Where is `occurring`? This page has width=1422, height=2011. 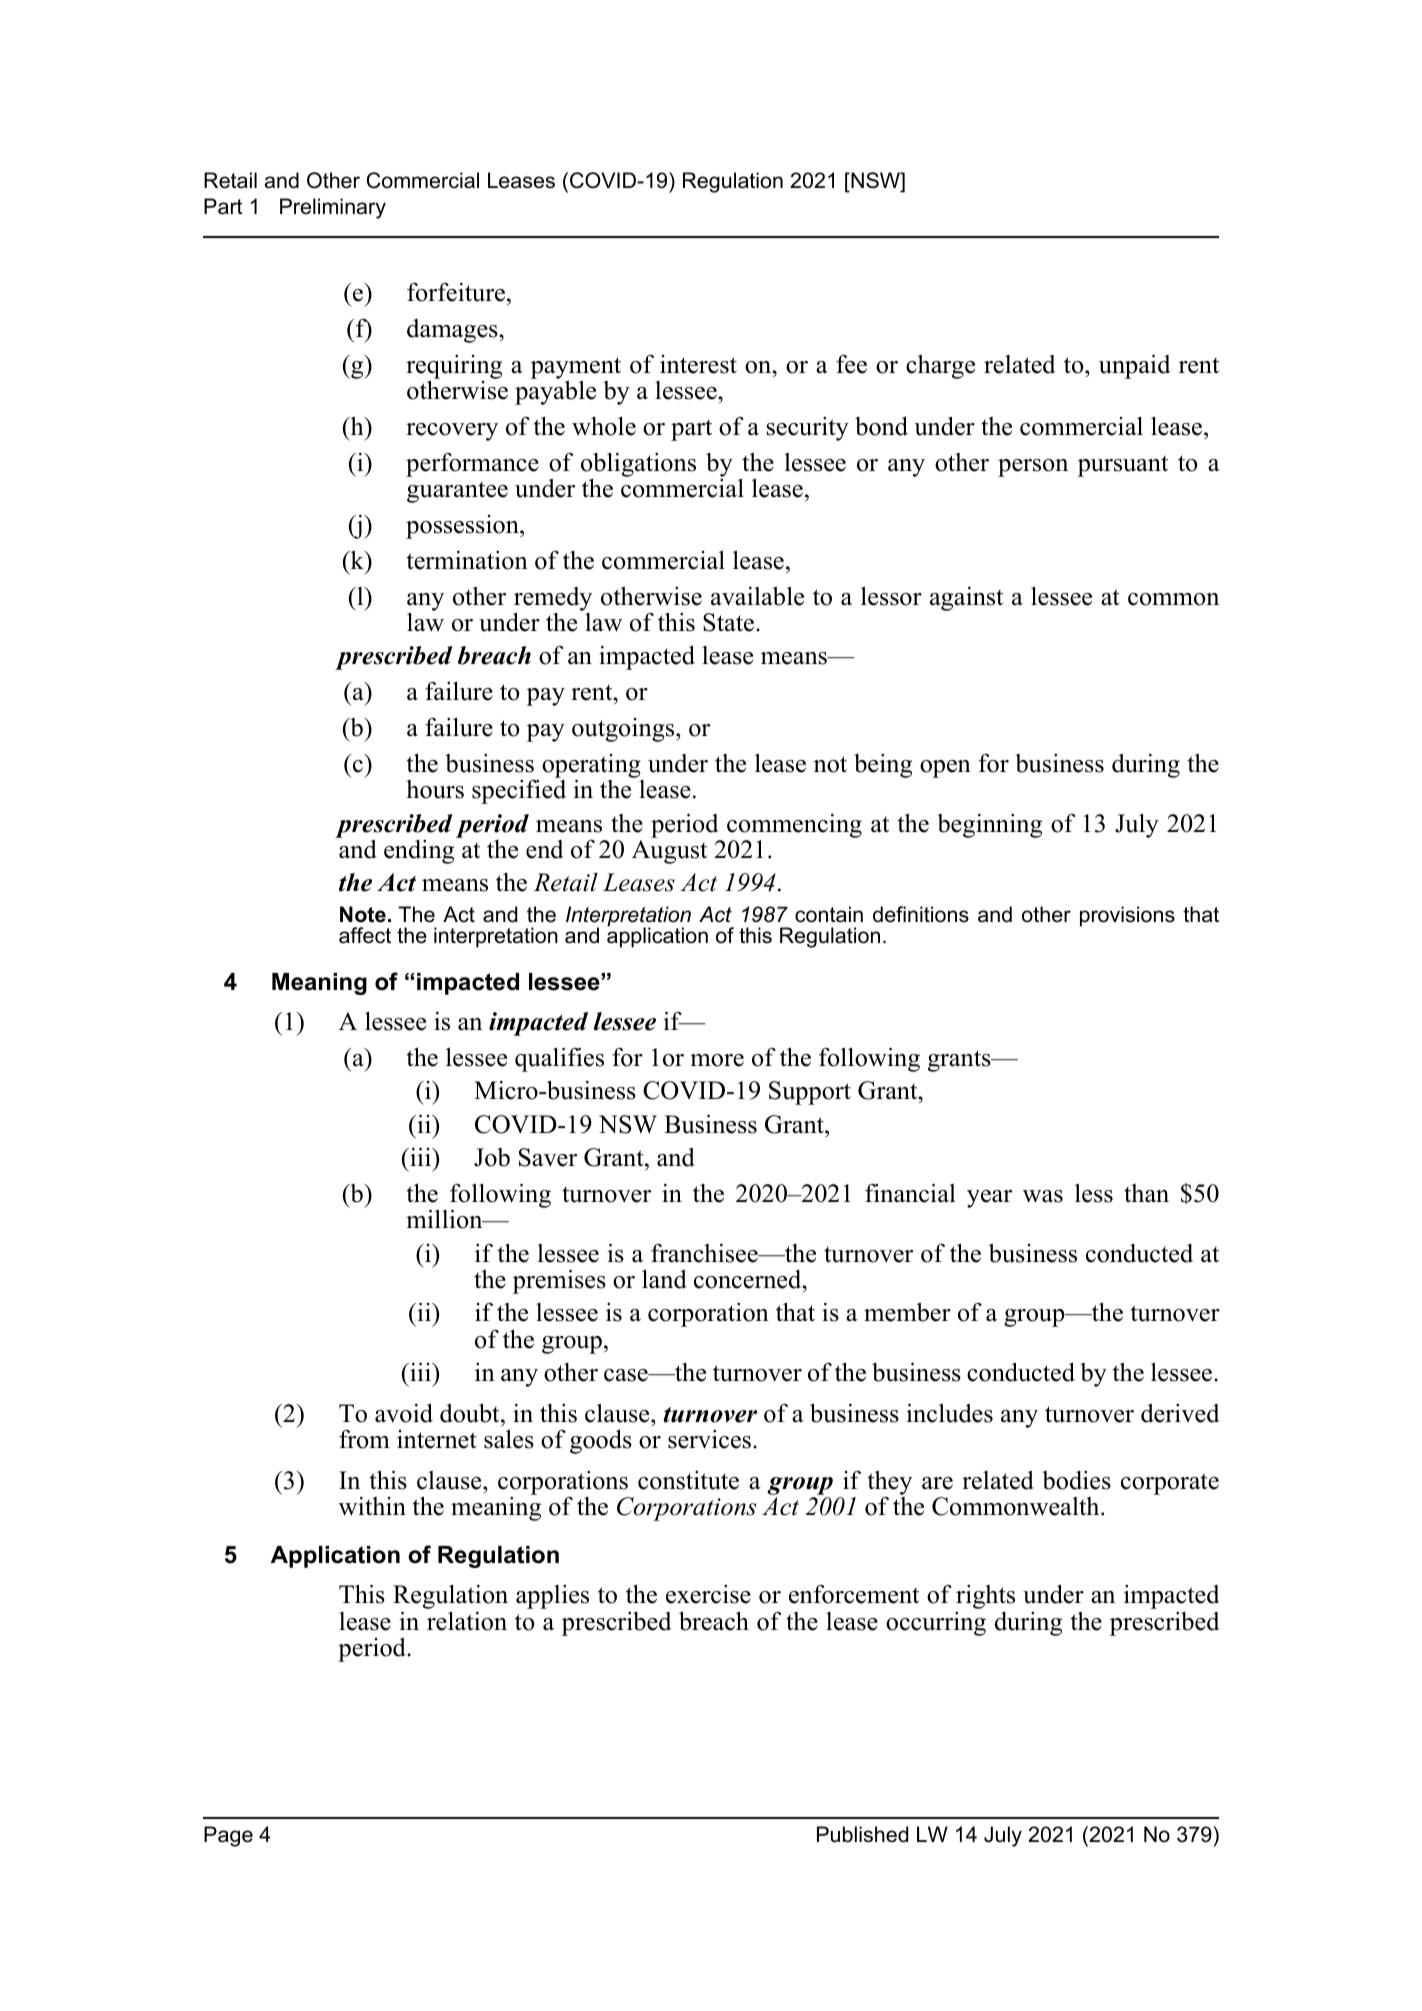 occurring is located at coordinates (936, 1624).
